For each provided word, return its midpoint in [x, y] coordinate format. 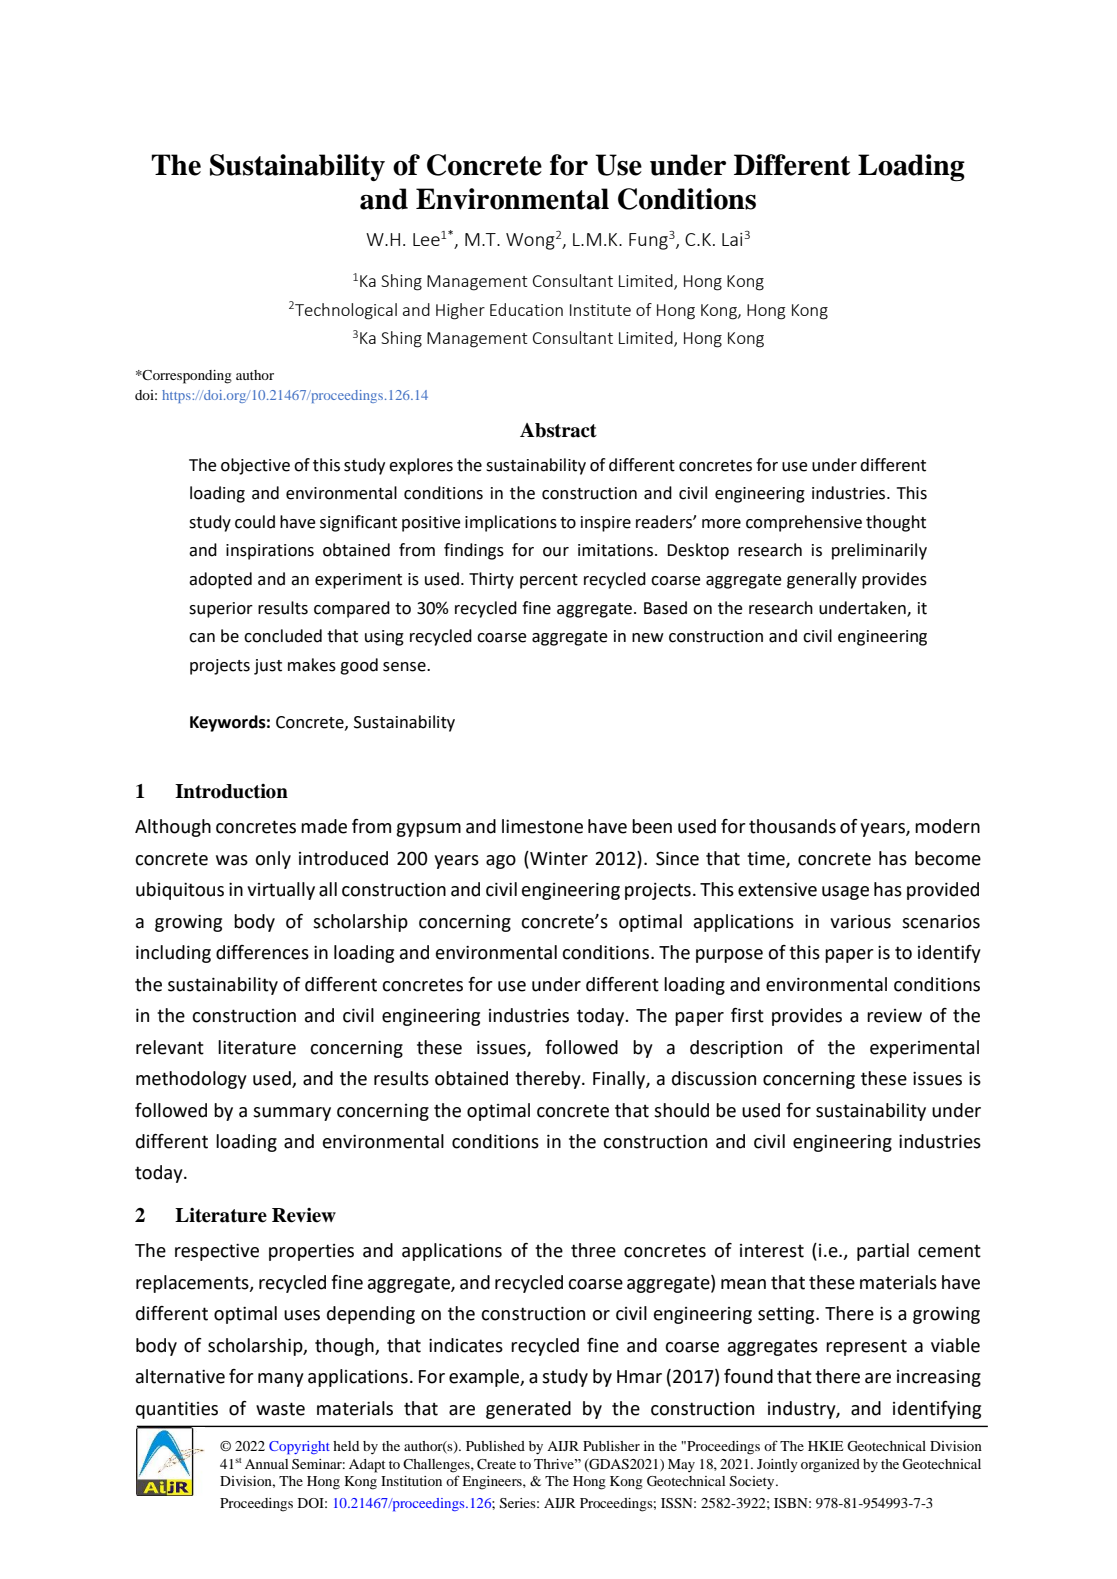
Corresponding [186, 377]
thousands [792, 826]
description [736, 1049]
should [681, 1110]
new [648, 638]
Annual [266, 1464]
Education [526, 309]
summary [292, 1114]
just [268, 667]
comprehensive [804, 523]
